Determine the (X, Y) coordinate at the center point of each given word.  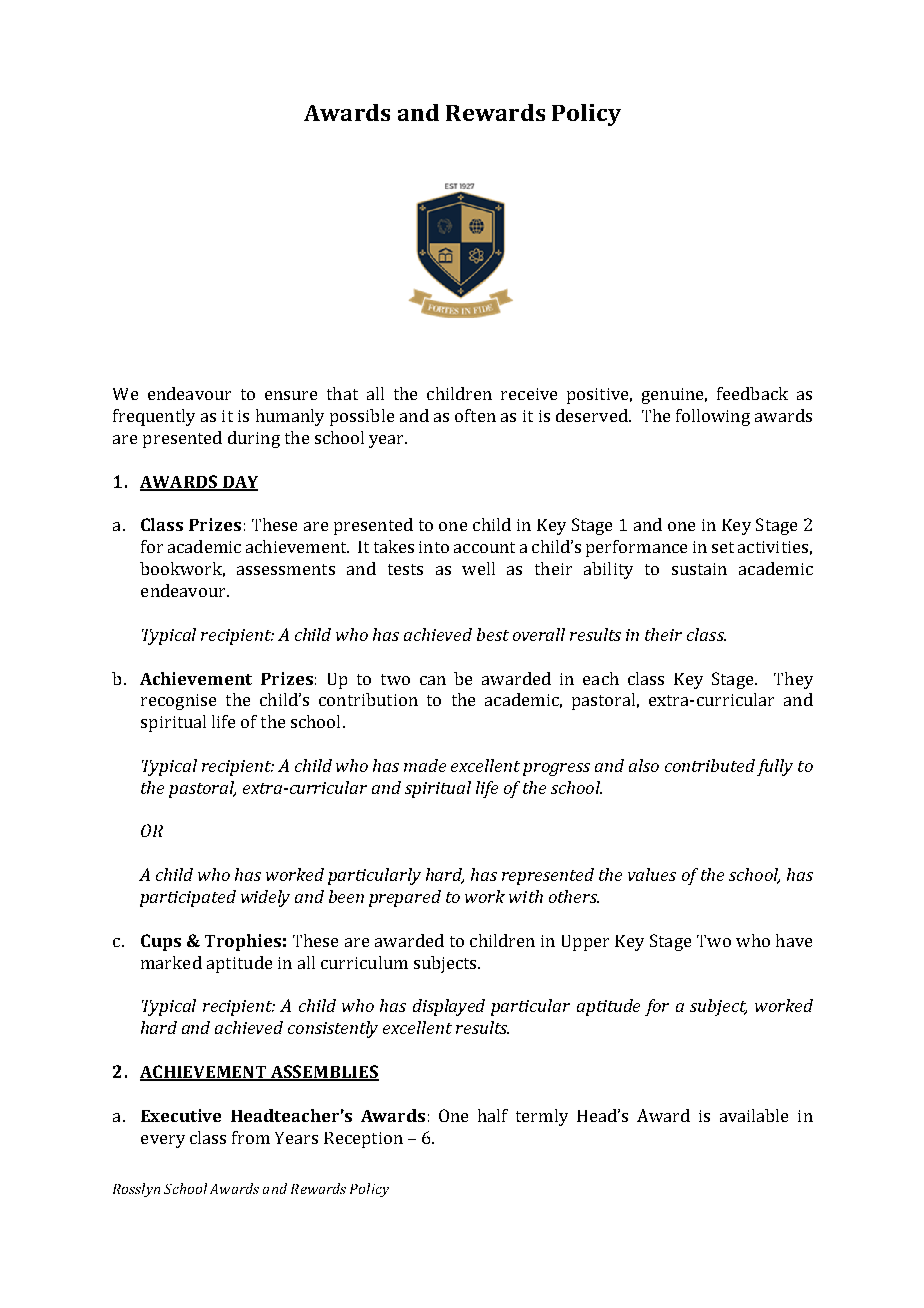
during (254, 439)
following (713, 417)
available (754, 1115)
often (475, 415)
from (251, 1137)
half (493, 1115)
